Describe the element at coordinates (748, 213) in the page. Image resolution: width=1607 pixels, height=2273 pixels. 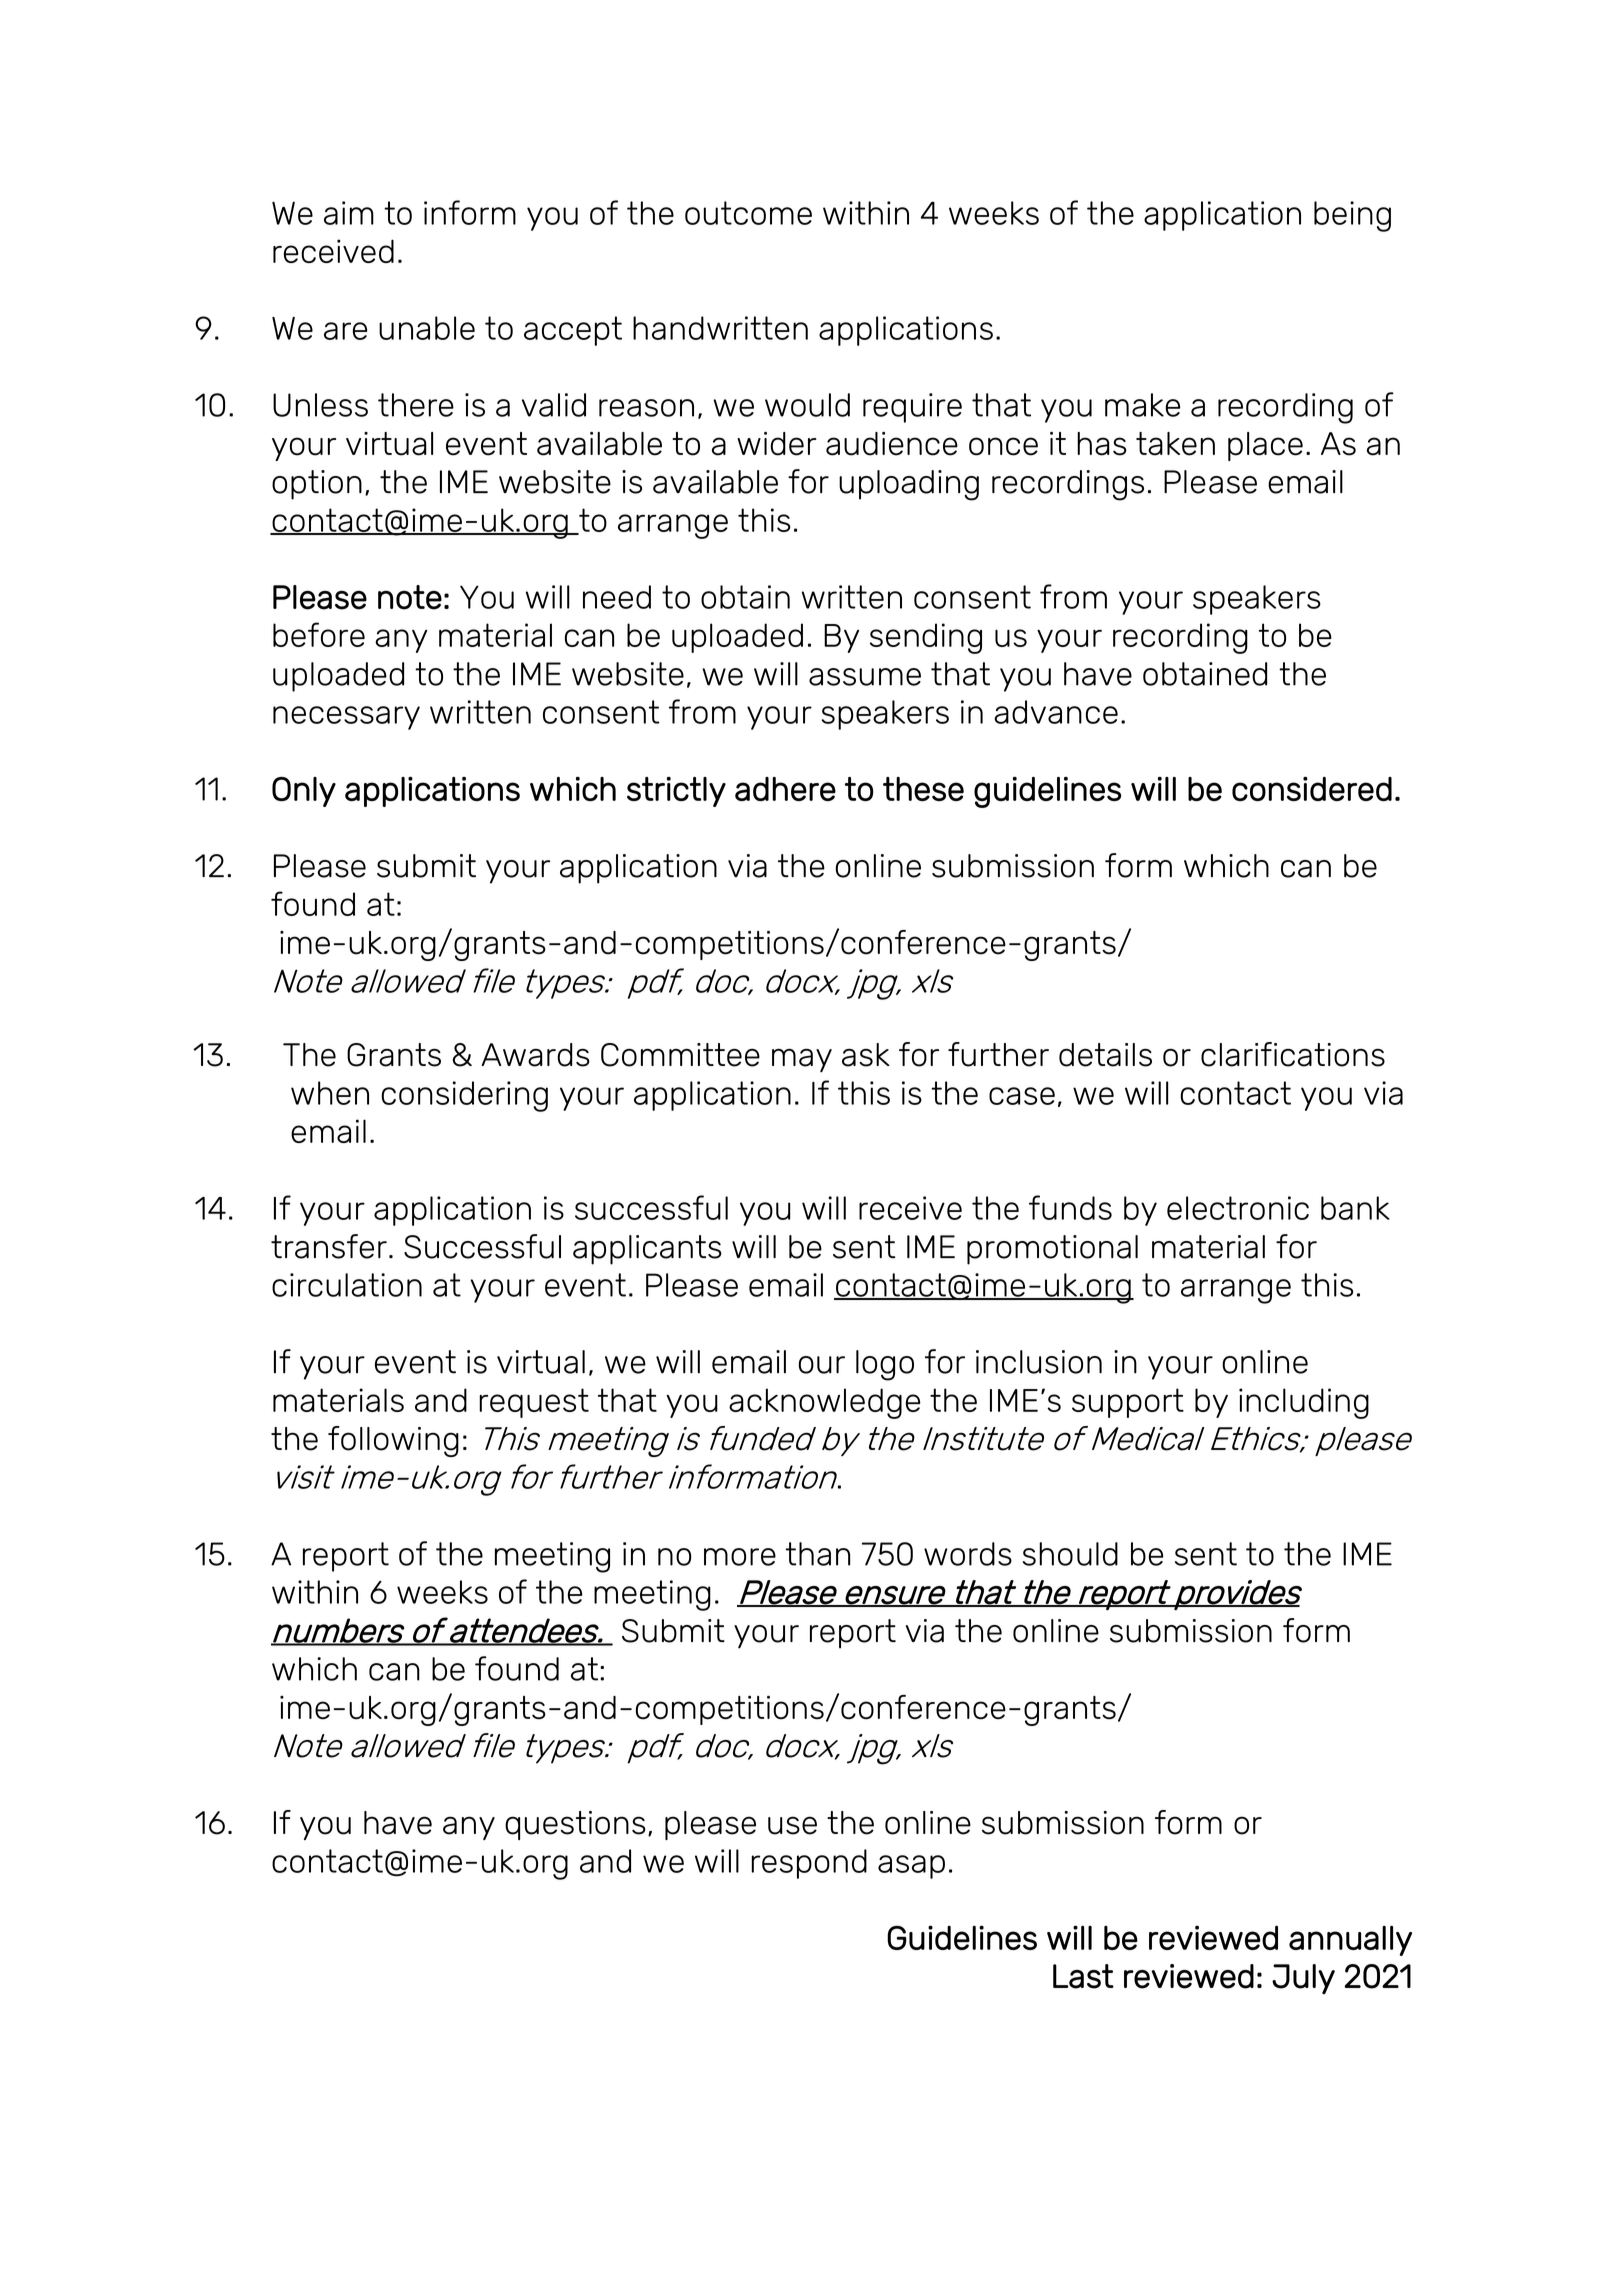
I see `outcome` at that location.
